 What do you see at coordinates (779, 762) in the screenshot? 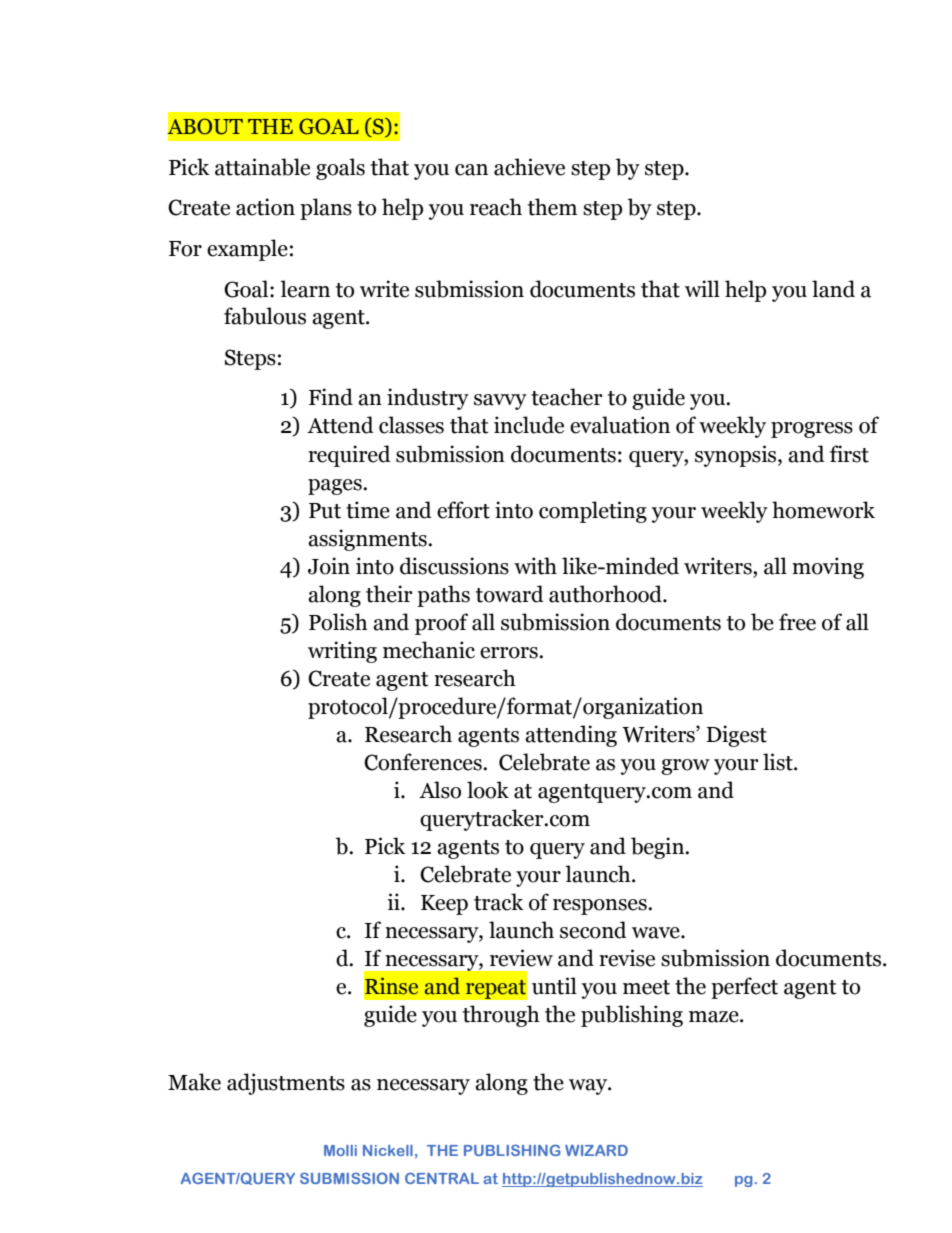
I see `list` at bounding box center [779, 762].
